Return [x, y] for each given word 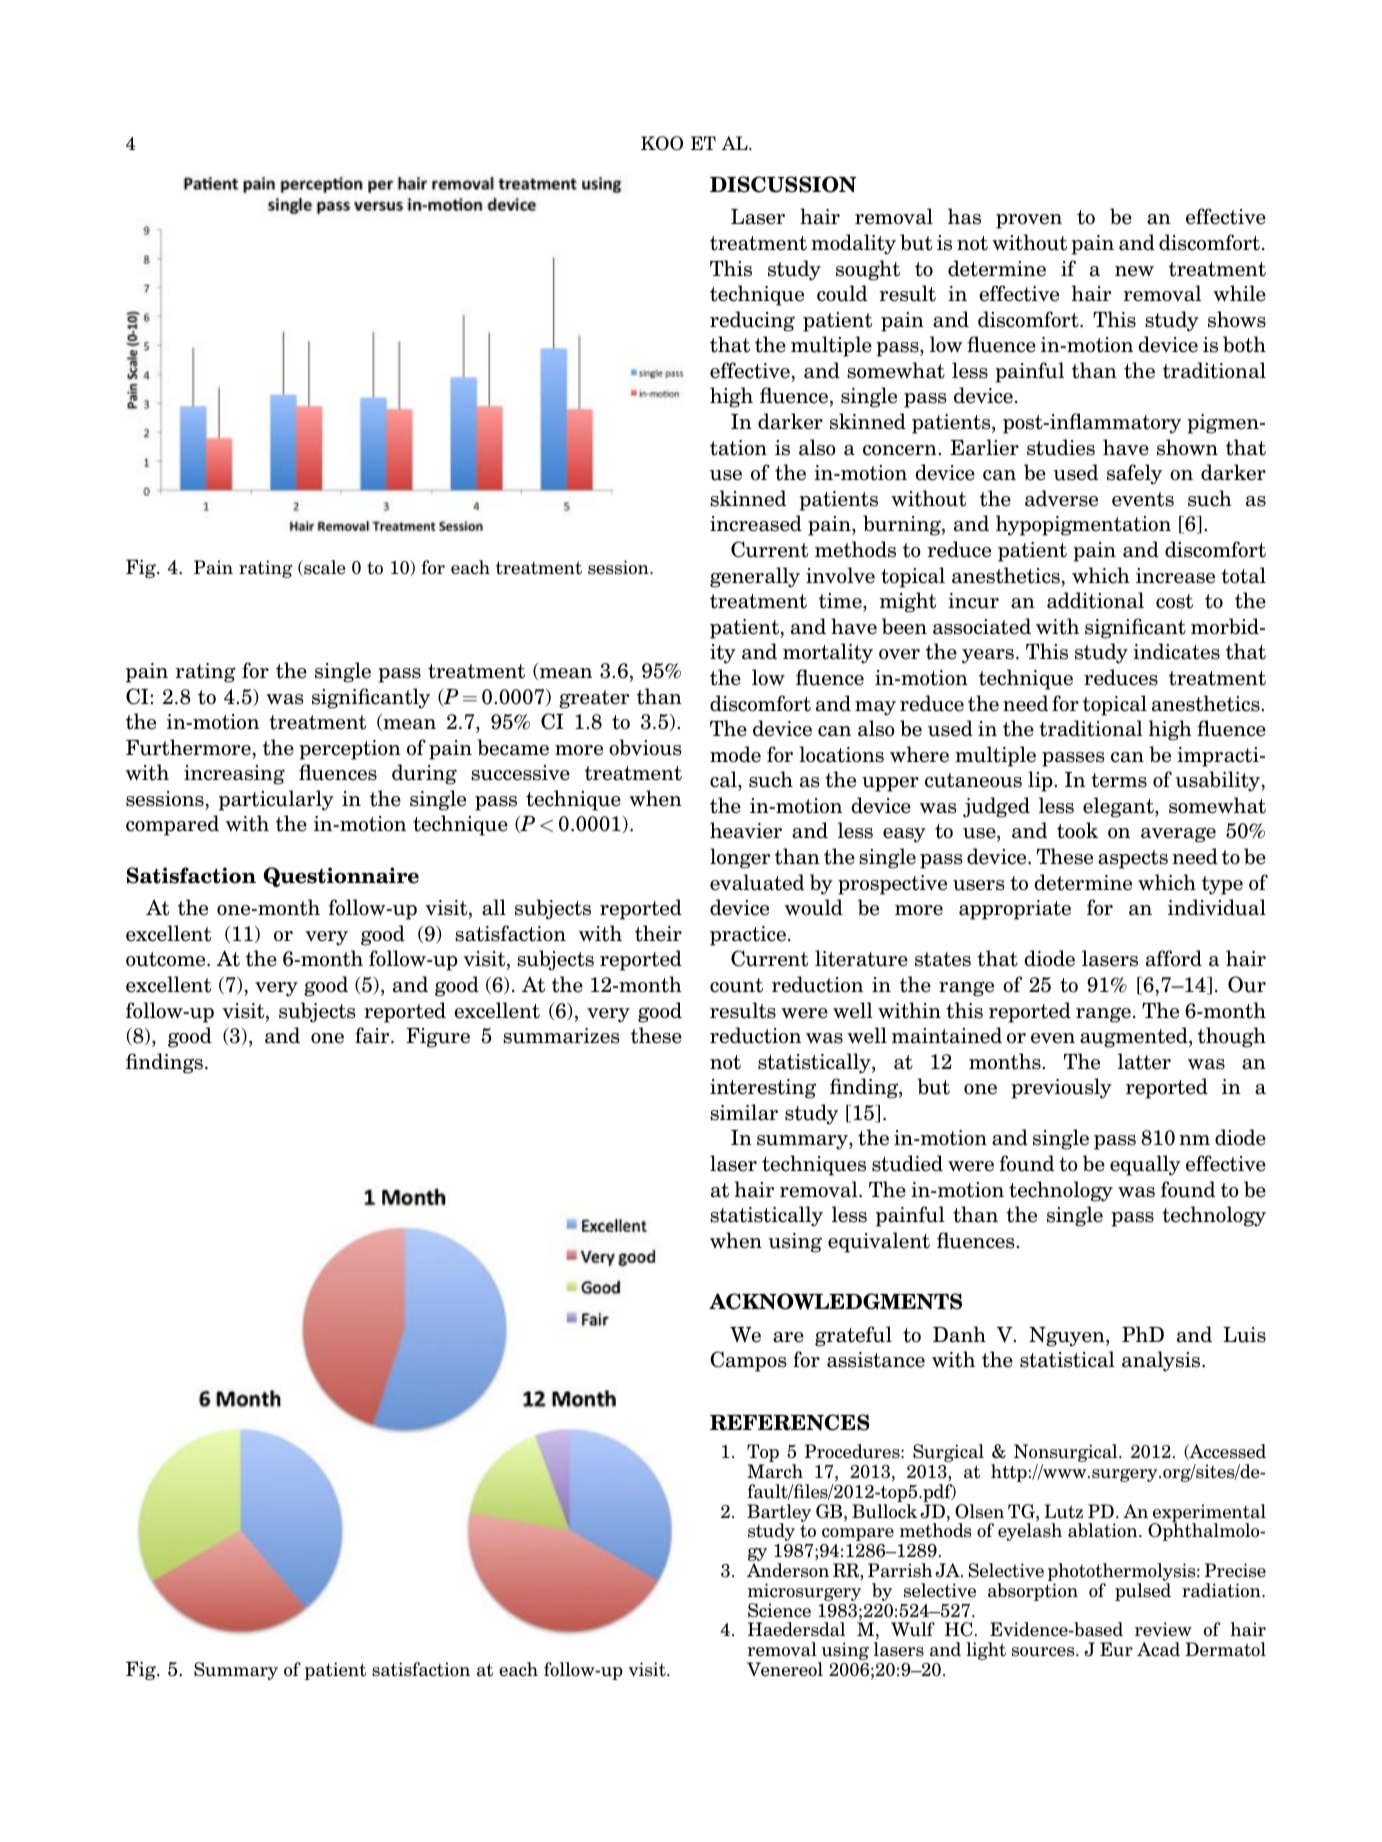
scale [324, 568]
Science [779, 1610]
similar [744, 1112]
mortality [828, 653]
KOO [662, 143]
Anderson [788, 1570]
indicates [1176, 651]
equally [1145, 1165]
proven [1029, 221]
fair [373, 1035]
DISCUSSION [783, 184]
